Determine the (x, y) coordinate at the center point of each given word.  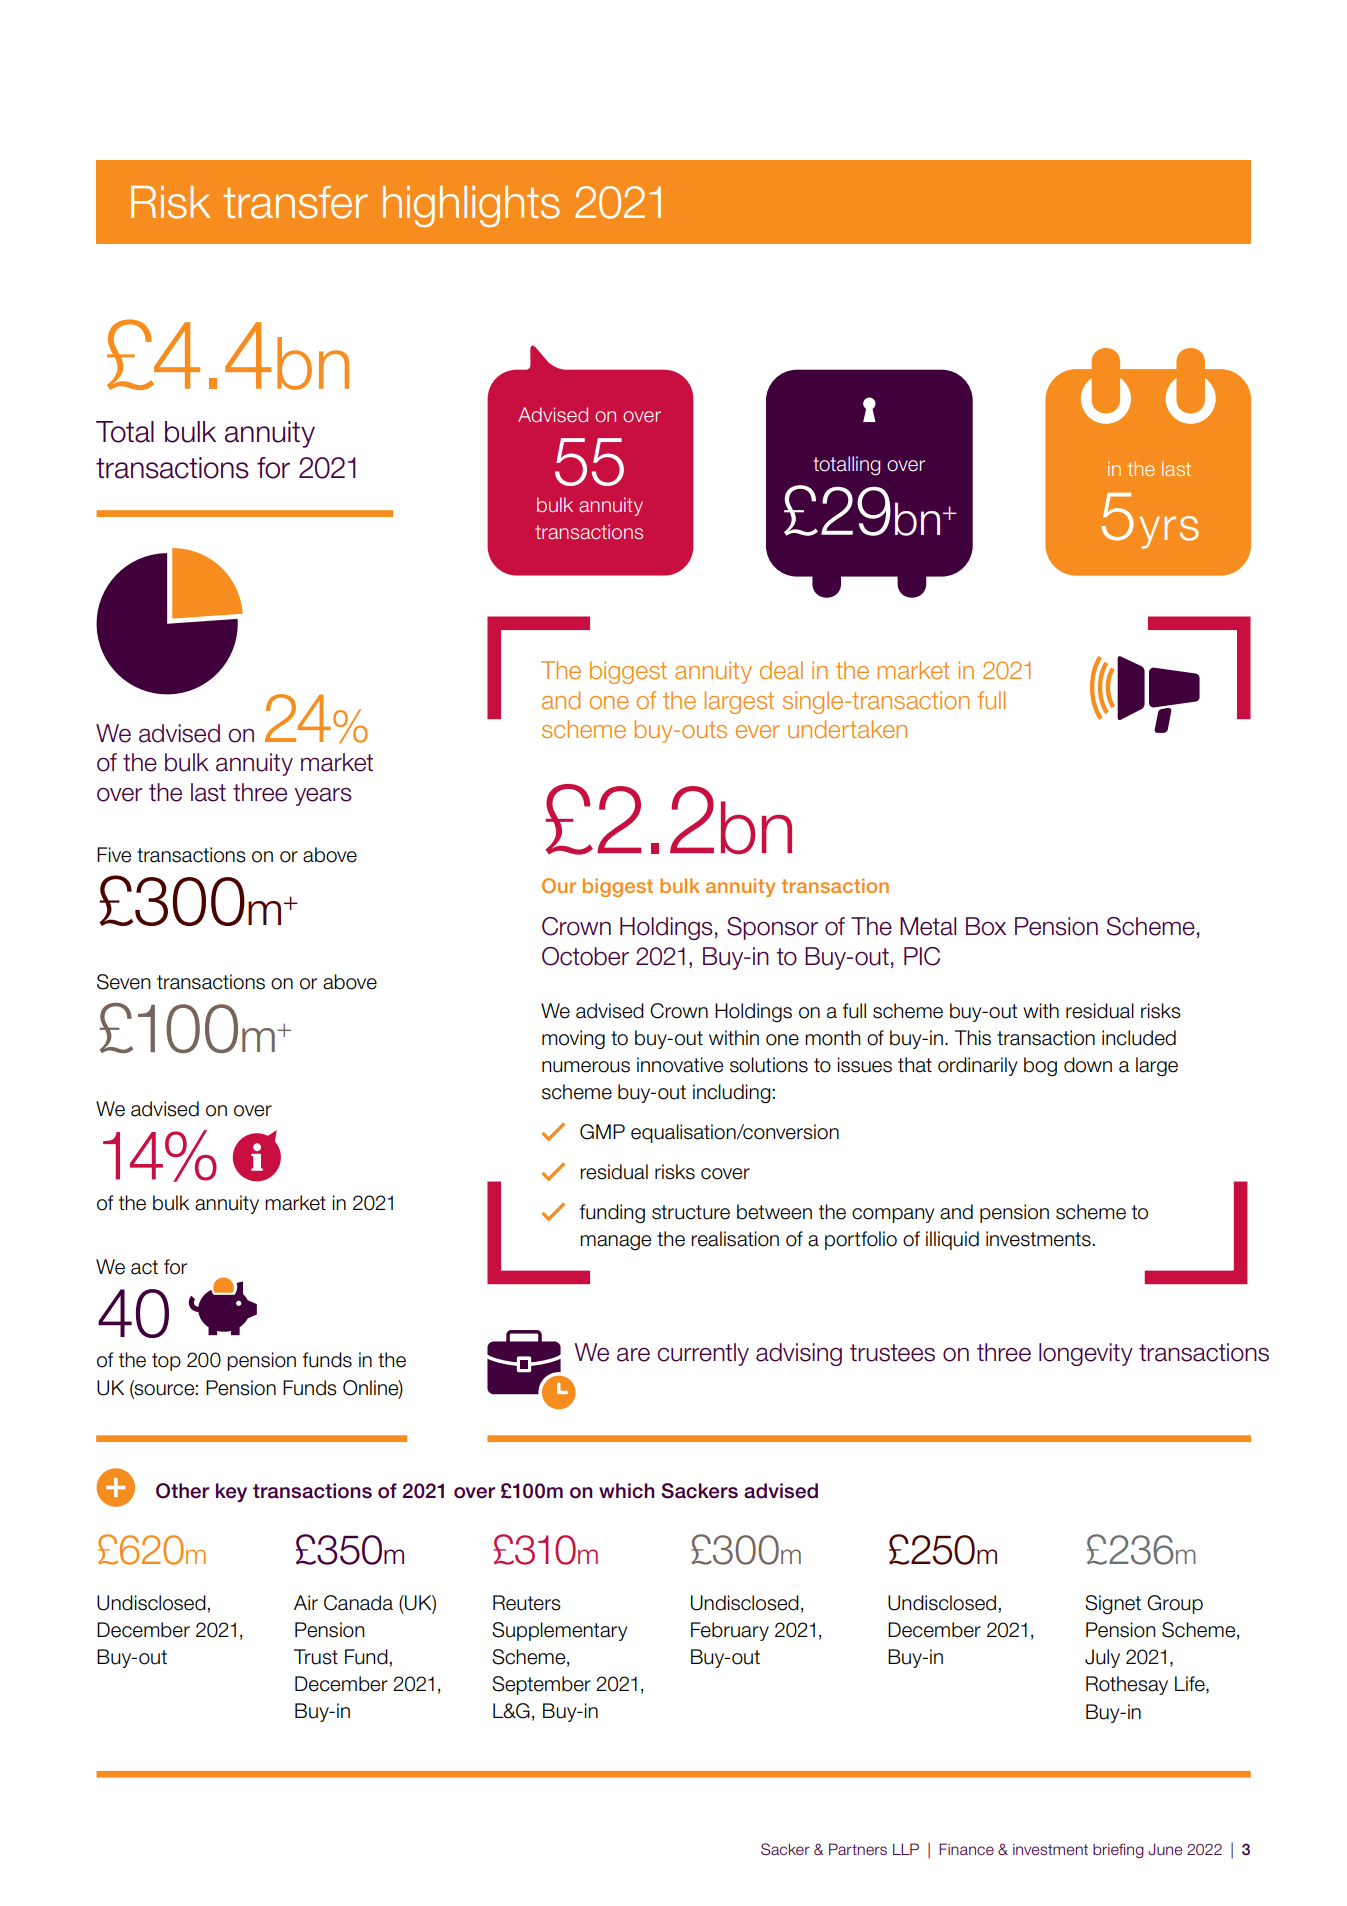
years (323, 797)
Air (306, 1602)
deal (781, 670)
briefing (1118, 1851)
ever (758, 731)
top (166, 1362)
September (541, 1685)
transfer (295, 202)
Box (986, 926)
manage (615, 1243)
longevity (1086, 1354)
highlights (471, 206)
